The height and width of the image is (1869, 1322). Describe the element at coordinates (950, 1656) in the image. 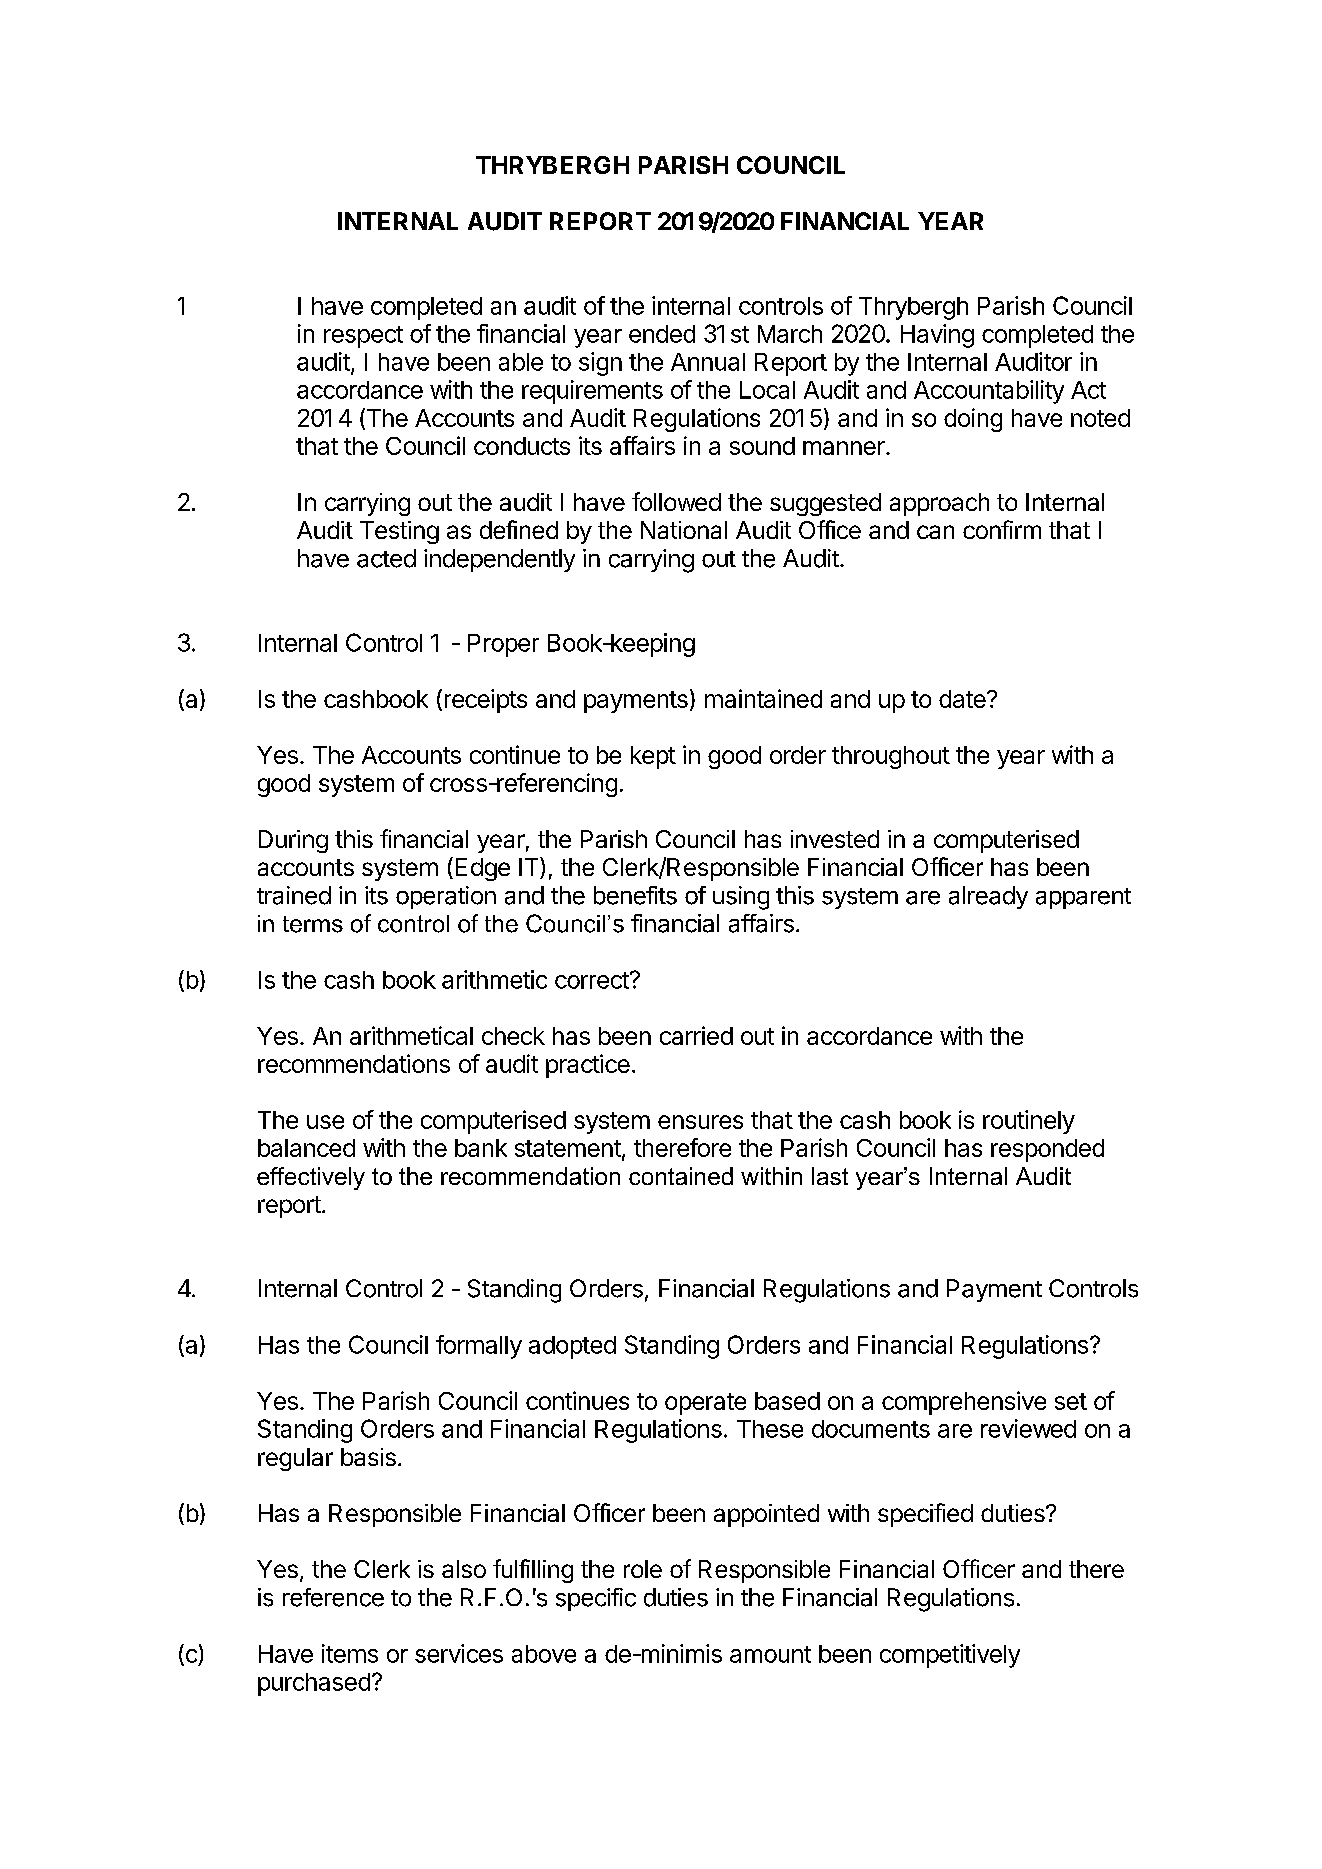

I see `competitively` at that location.
